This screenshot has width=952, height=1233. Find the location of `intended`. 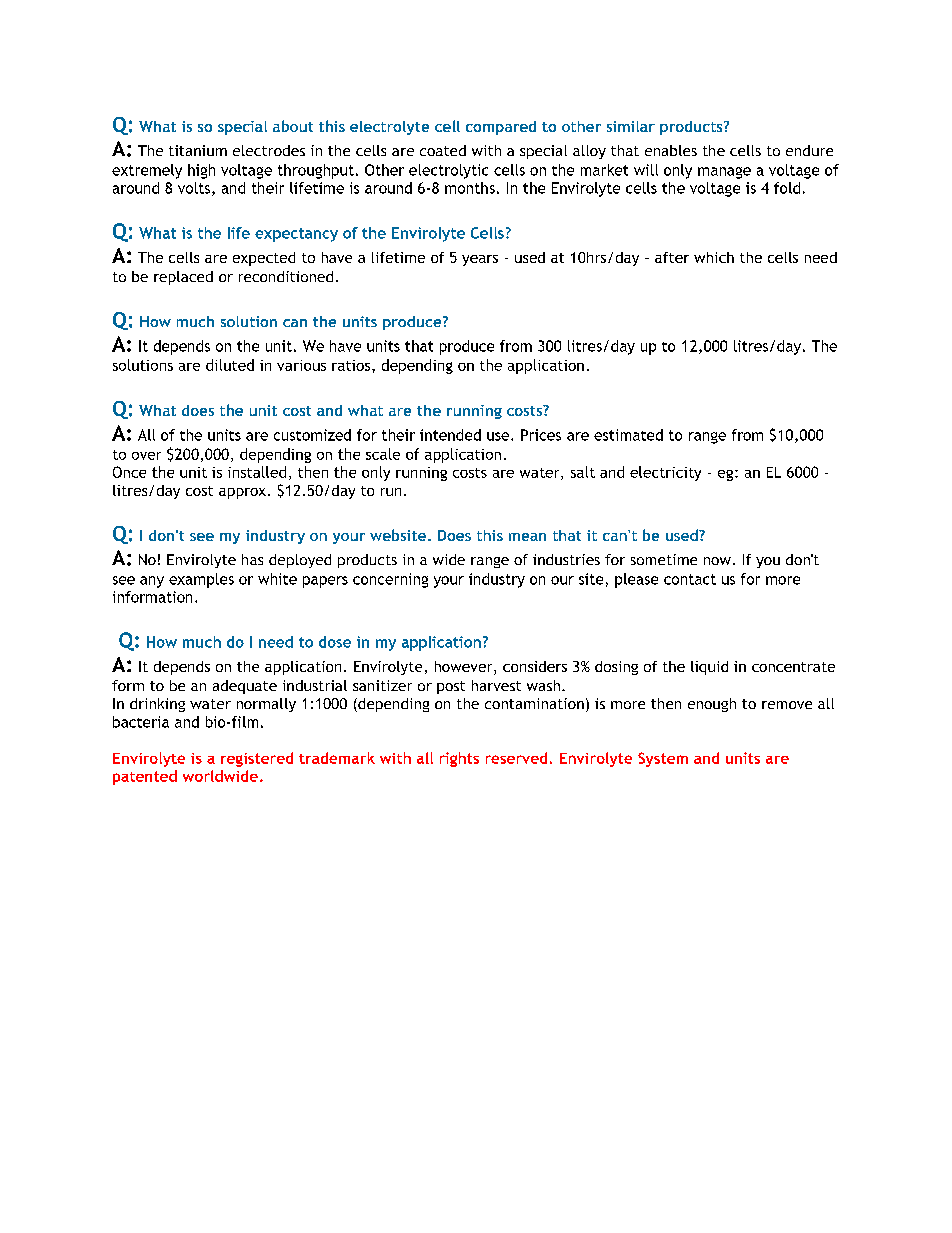

intended is located at coordinates (450, 435).
